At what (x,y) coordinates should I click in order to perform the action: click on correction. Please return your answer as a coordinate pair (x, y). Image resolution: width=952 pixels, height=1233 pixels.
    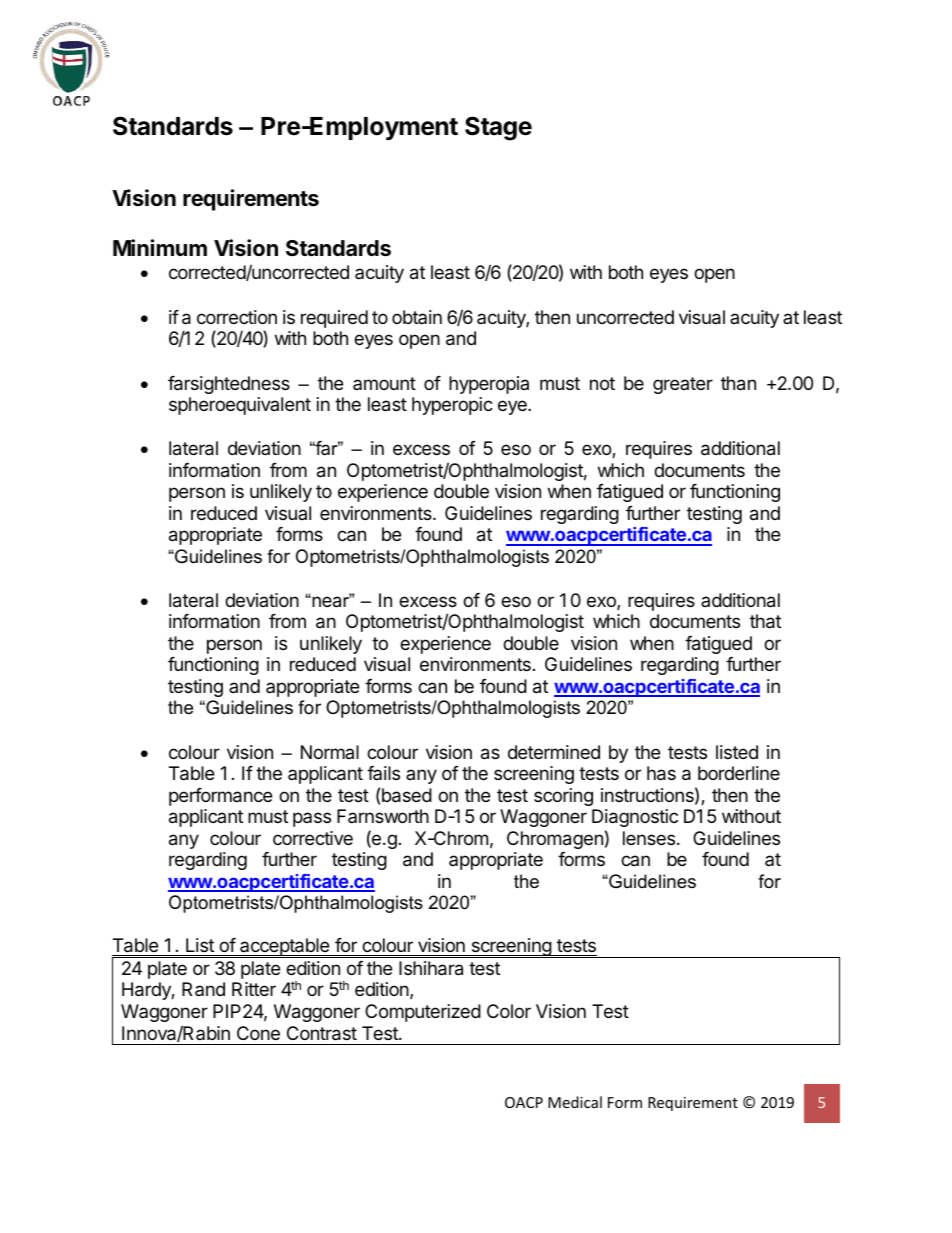
    Looking at the image, I should click on (237, 317).
